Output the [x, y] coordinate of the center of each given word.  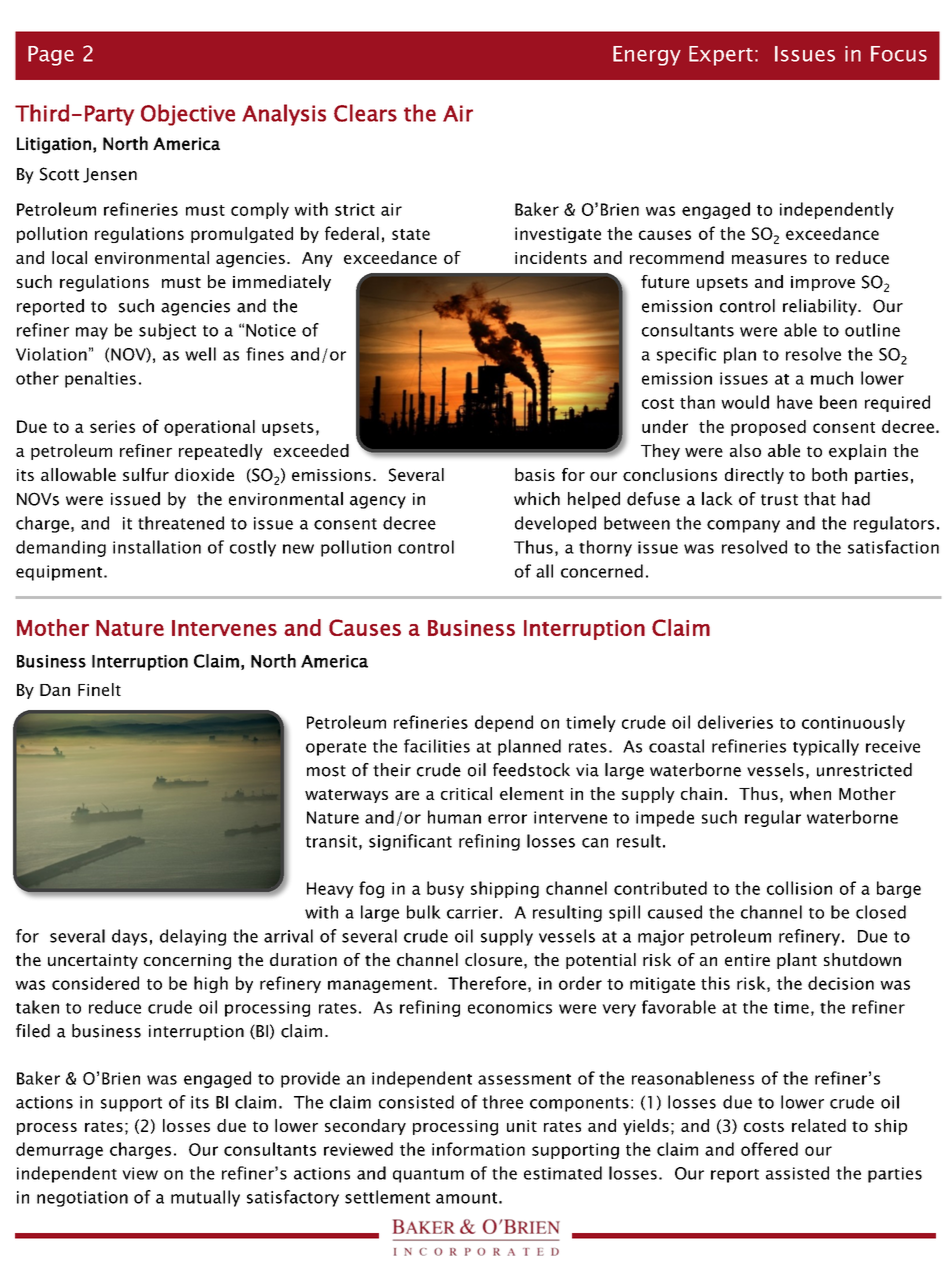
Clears [365, 113]
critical [466, 793]
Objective [188, 115]
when [810, 793]
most [326, 771]
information [478, 1149]
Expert [721, 56]
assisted [797, 1173]
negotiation [82, 1199]
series [112, 426]
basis [535, 474]
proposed [768, 428]
